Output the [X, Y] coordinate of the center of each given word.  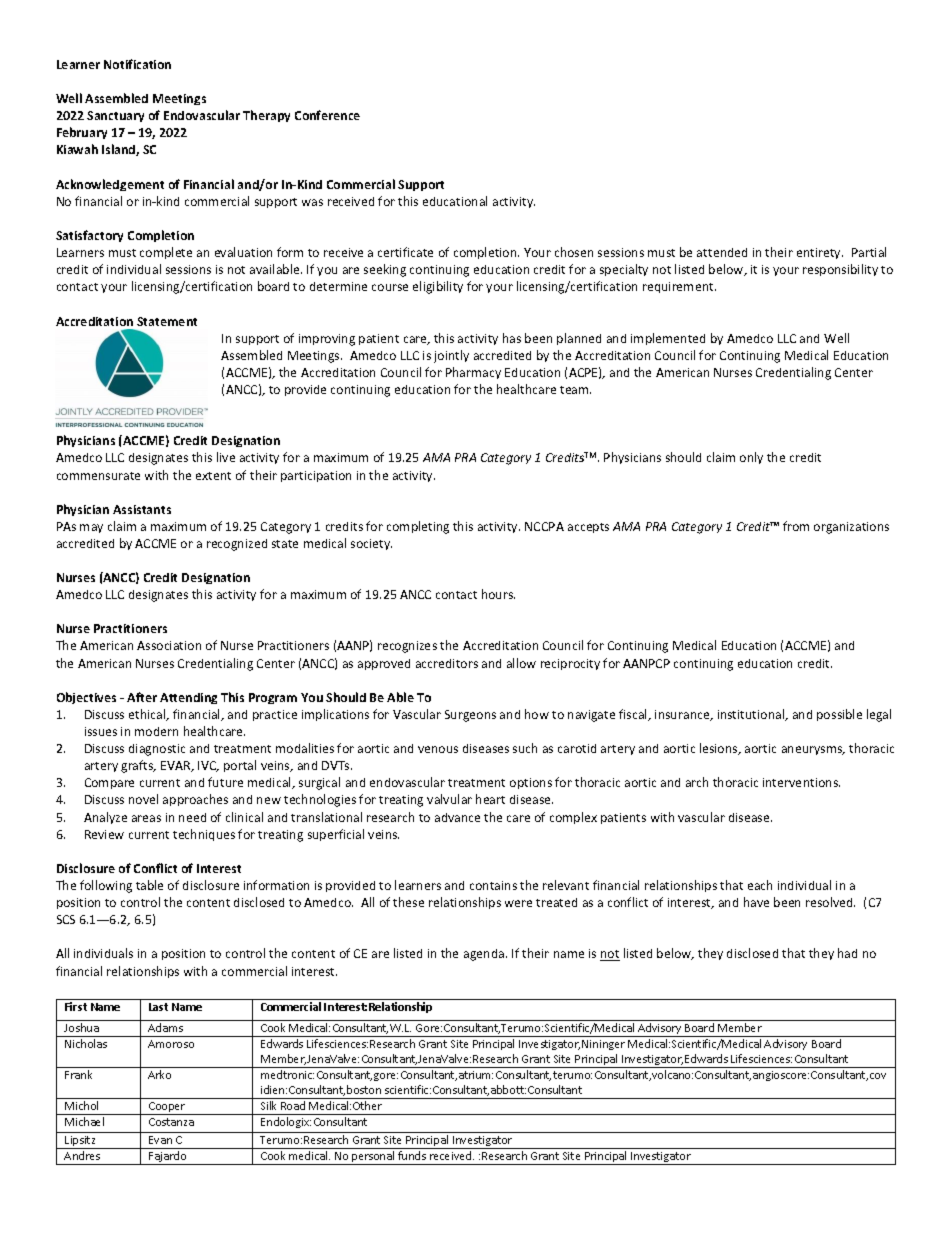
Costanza [171, 1122]
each [760, 885]
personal [373, 1158]
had [847, 953]
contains [493, 885]
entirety [820, 253]
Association [169, 645]
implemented [668, 339]
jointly [451, 356]
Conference [327, 115]
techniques [204, 835]
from [796, 526]
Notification [137, 64]
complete [166, 253]
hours [498, 594]
